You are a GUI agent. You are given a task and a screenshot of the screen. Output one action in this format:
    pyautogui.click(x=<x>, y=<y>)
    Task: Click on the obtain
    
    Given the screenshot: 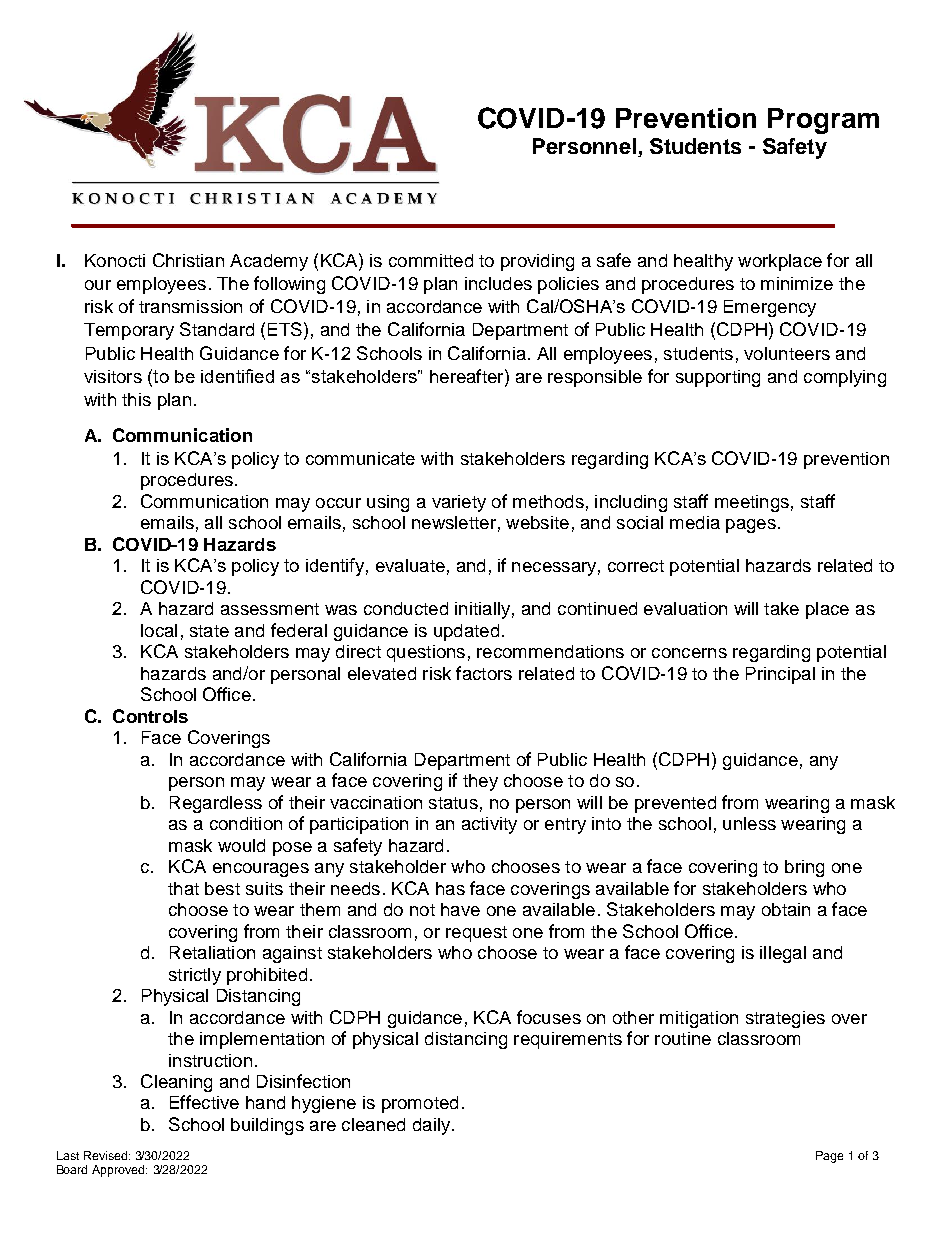 What is the action you would take?
    pyautogui.click(x=786, y=909)
